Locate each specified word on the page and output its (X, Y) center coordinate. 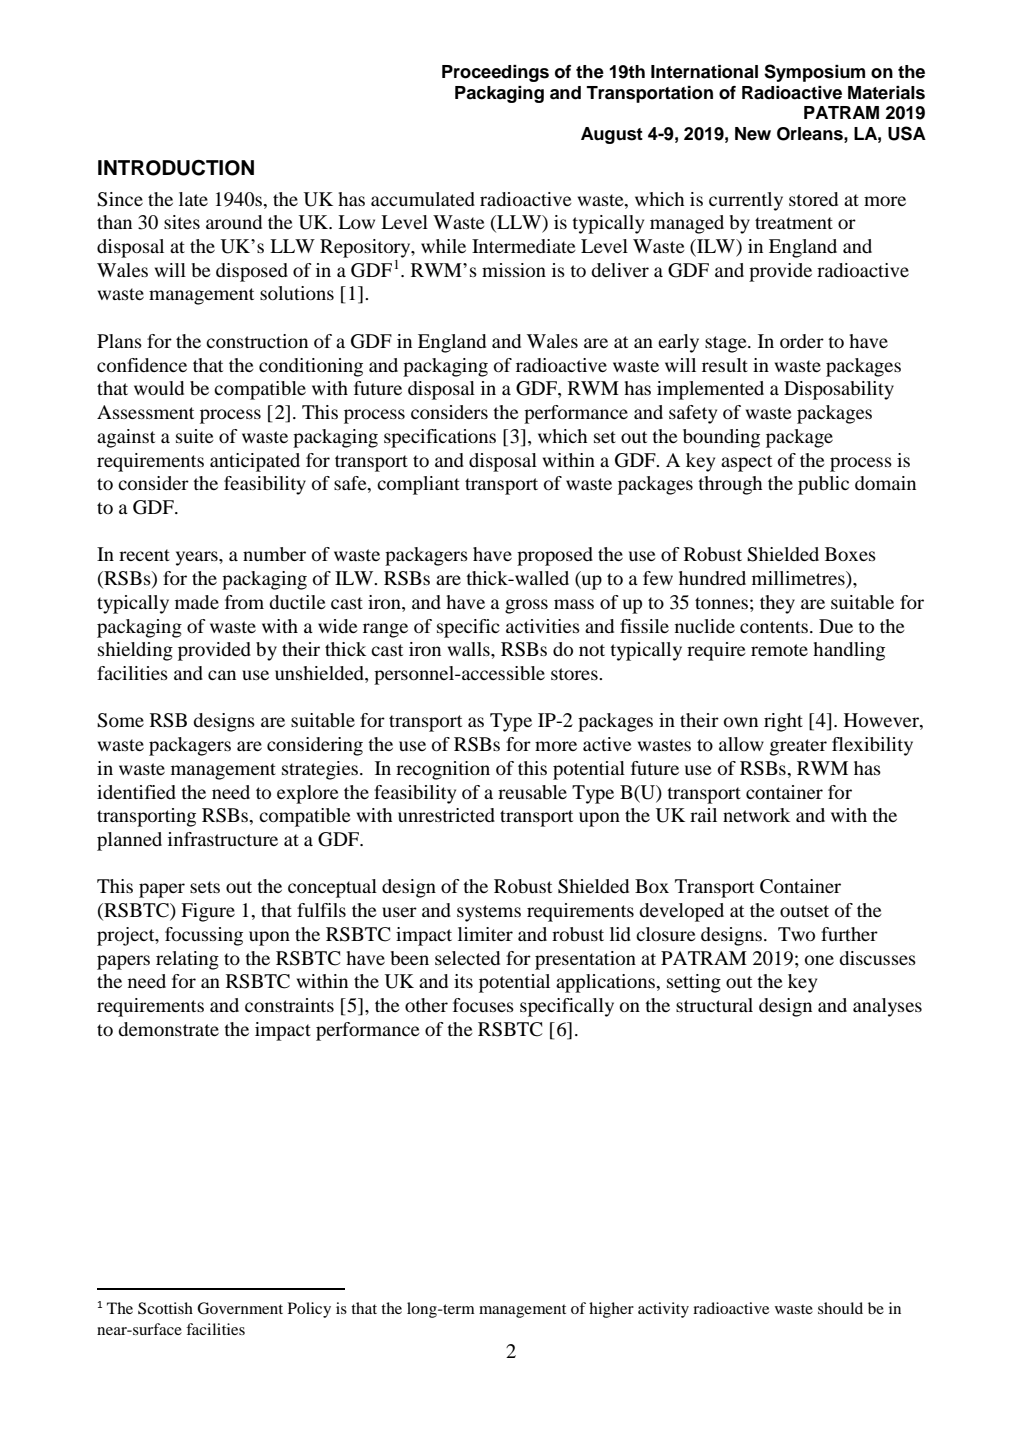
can (222, 675)
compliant (418, 485)
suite (195, 436)
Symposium (814, 73)
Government (240, 1308)
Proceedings (495, 73)
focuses (483, 1005)
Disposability (839, 390)
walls (470, 649)
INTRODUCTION (176, 168)
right (783, 722)
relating (187, 960)
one (819, 960)
